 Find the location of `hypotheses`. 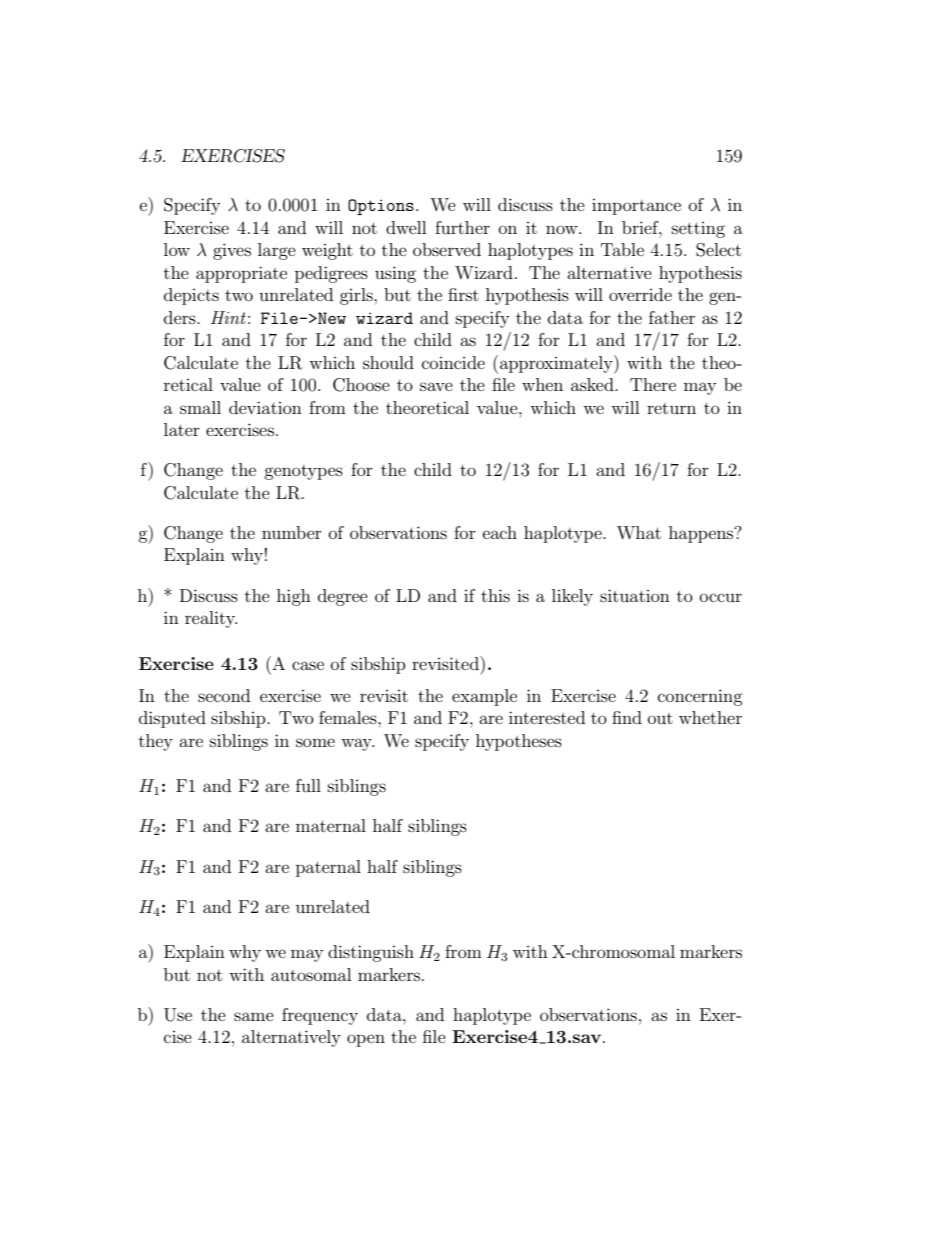

hypotheses is located at coordinates (519, 742).
